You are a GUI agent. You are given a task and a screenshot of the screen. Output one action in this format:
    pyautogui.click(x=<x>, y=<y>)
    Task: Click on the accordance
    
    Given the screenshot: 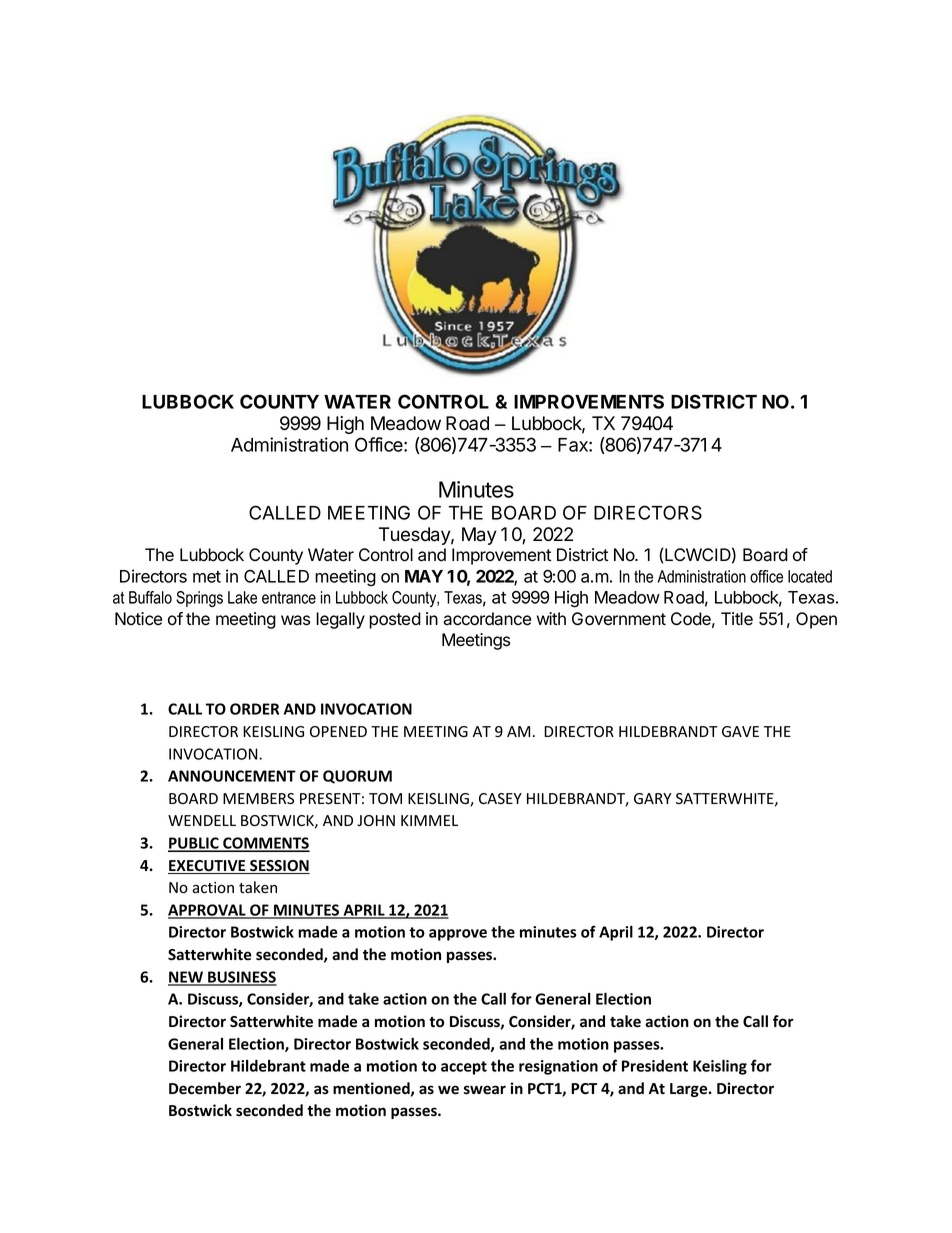 What is the action you would take?
    pyautogui.click(x=487, y=619)
